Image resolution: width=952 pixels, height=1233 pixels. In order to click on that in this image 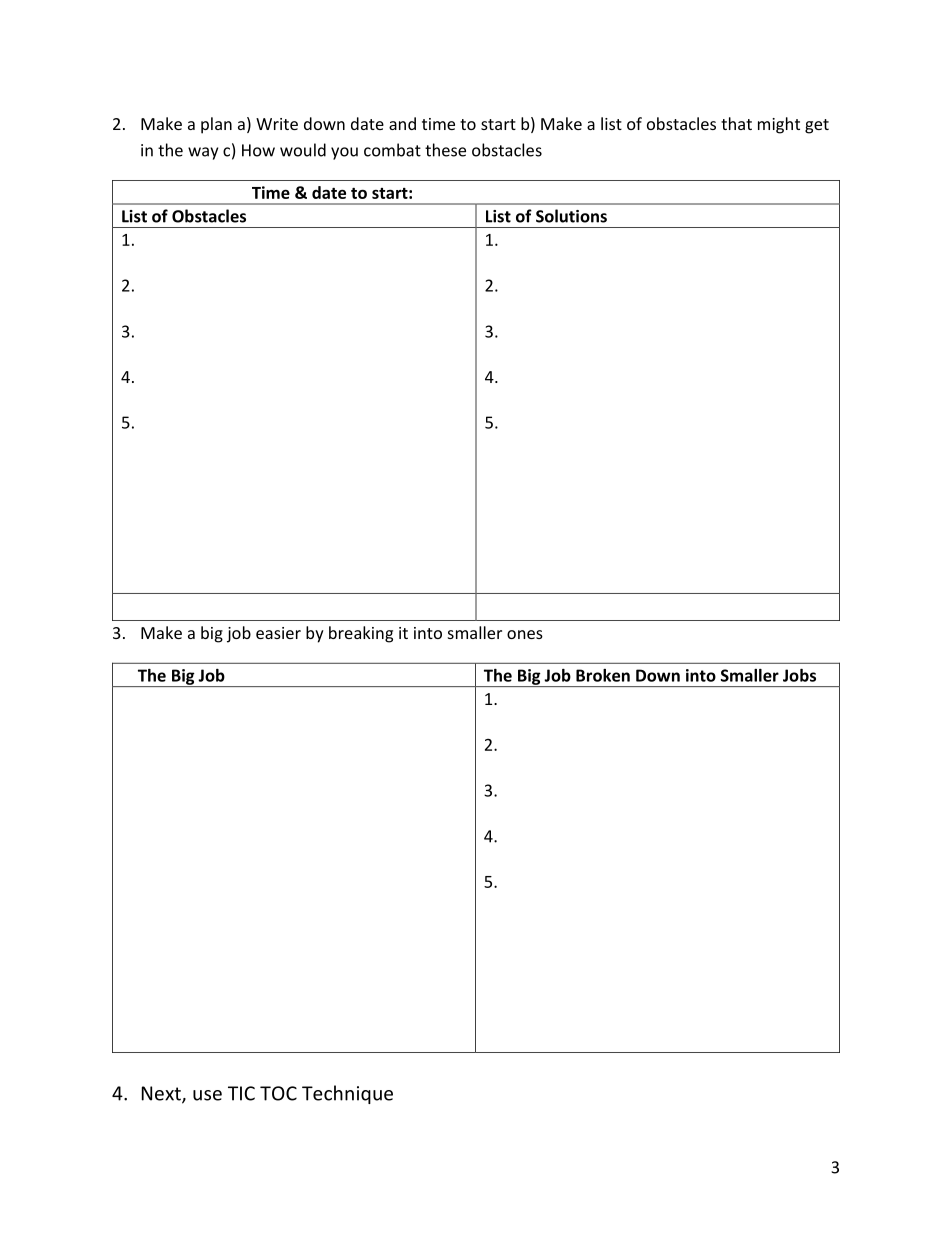, I will do `click(736, 123)`.
